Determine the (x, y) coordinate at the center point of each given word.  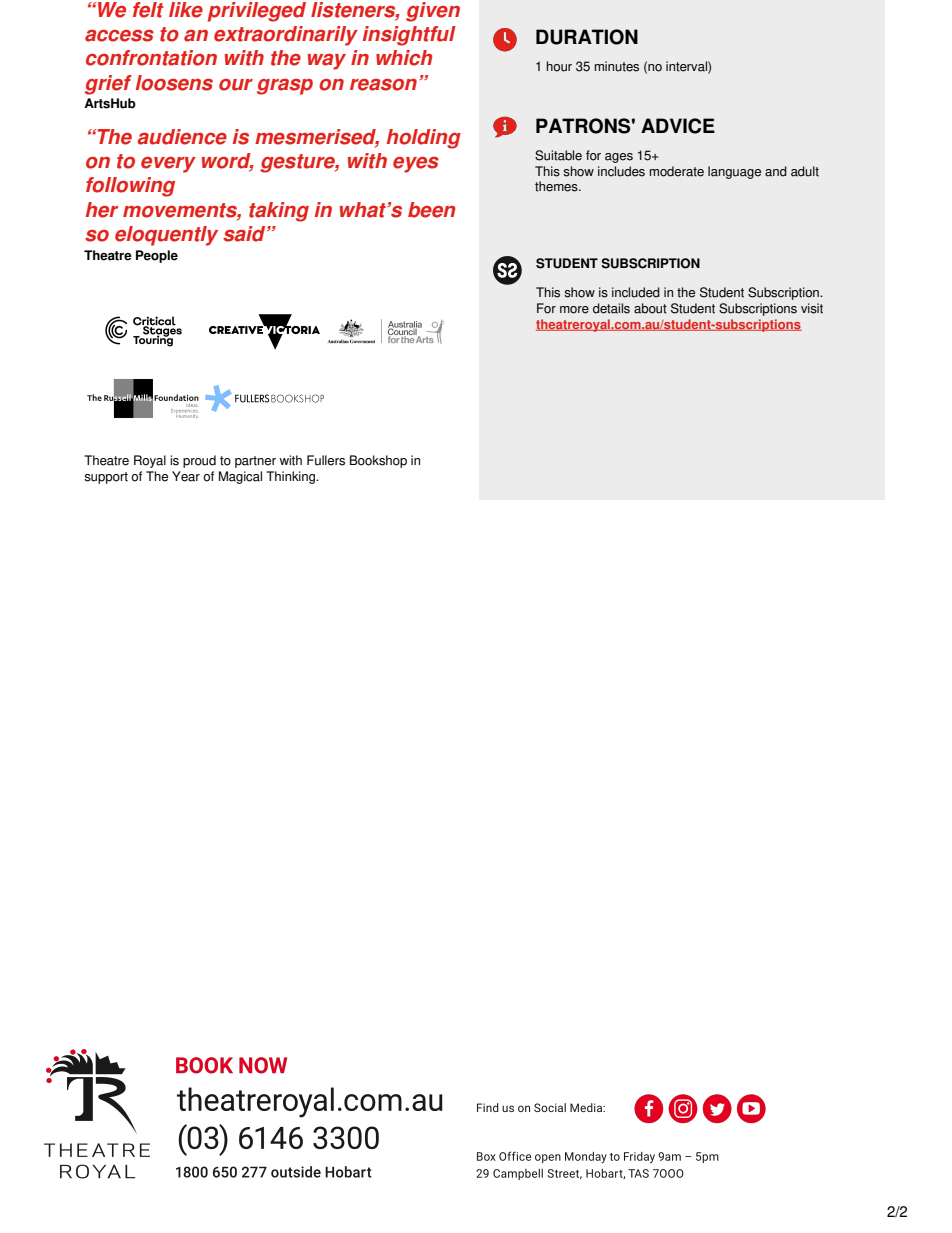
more (574, 310)
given (433, 12)
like (186, 10)
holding (424, 139)
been (432, 210)
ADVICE (678, 126)
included (636, 292)
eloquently (166, 236)
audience (182, 137)
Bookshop (378, 461)
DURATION (587, 37)
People (157, 256)
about (650, 308)
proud (199, 461)
